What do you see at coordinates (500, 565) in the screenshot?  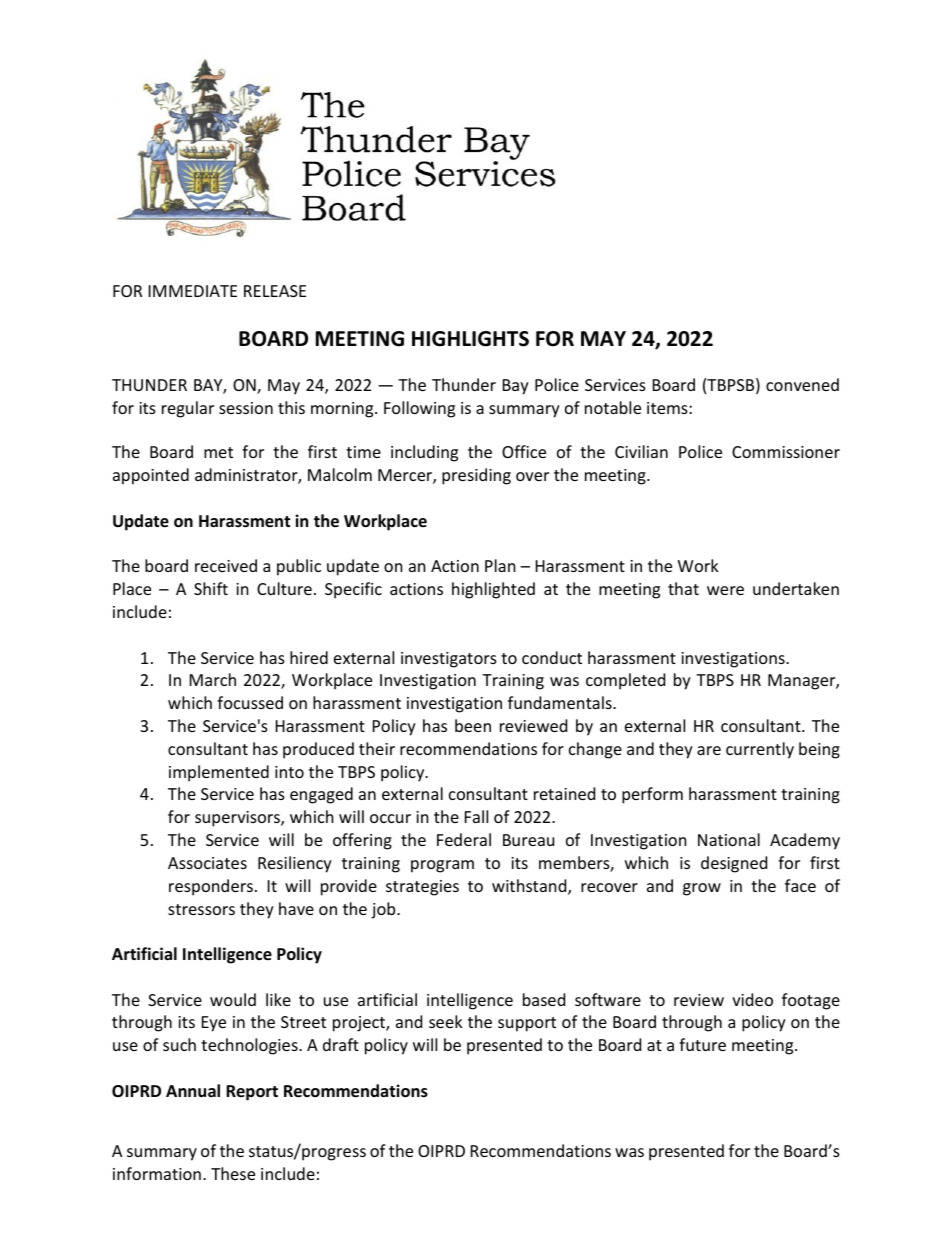 I see `Plan` at bounding box center [500, 565].
